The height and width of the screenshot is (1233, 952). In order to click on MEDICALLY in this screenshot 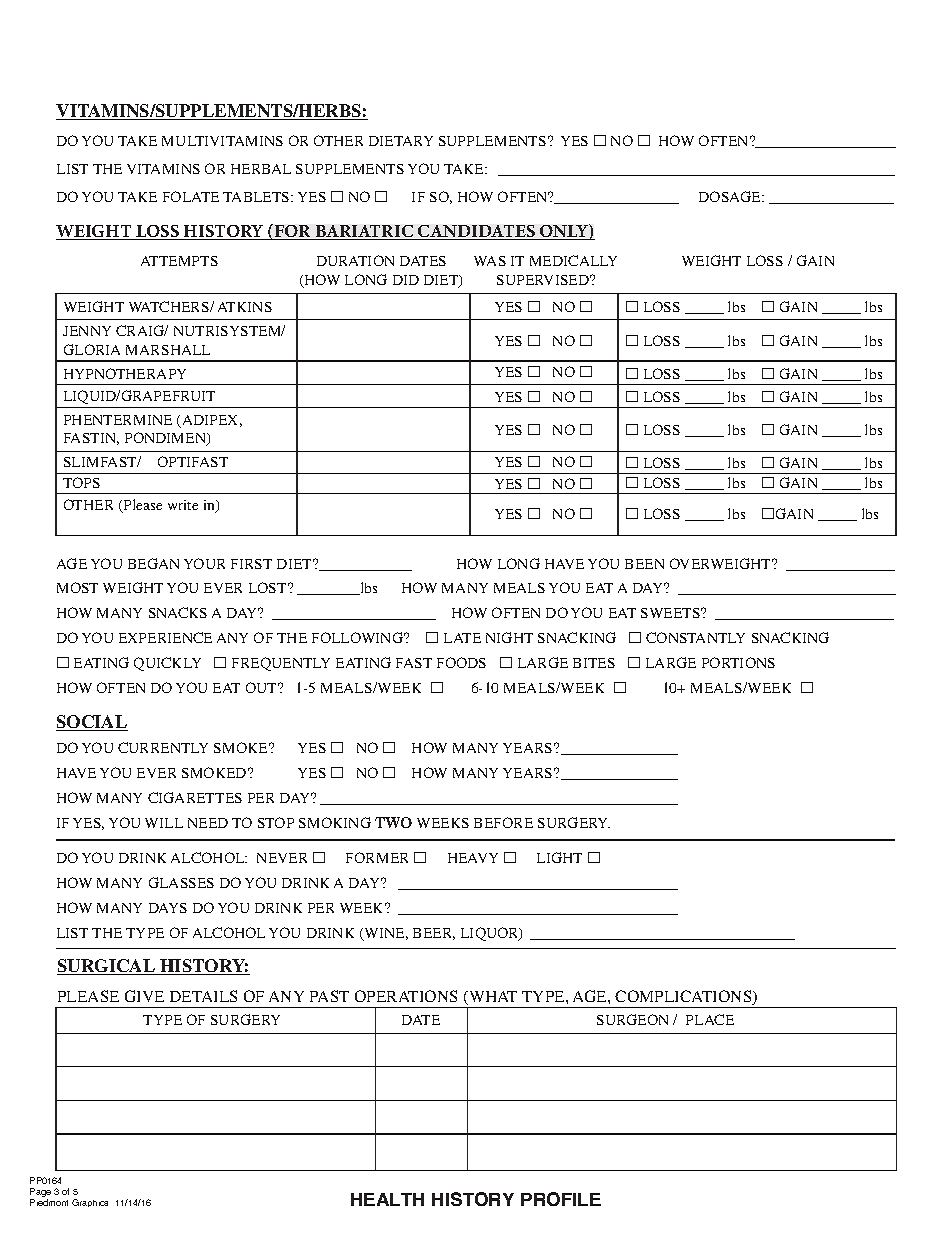, I will do `click(573, 260)`.
